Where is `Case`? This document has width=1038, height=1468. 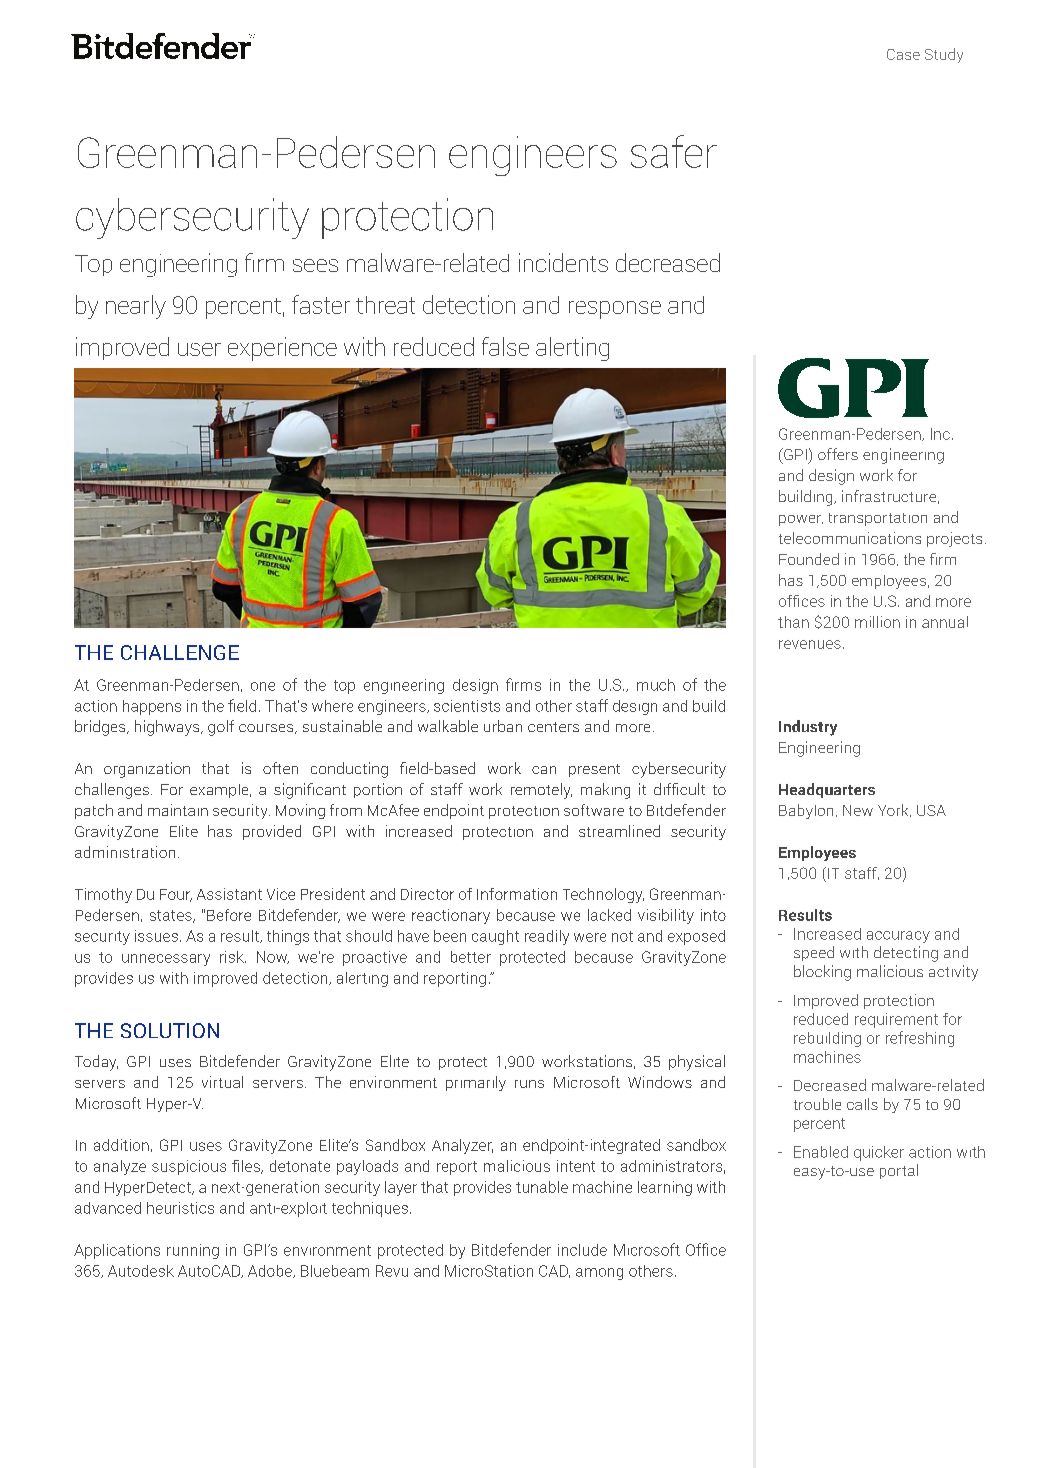
Case is located at coordinates (903, 54).
